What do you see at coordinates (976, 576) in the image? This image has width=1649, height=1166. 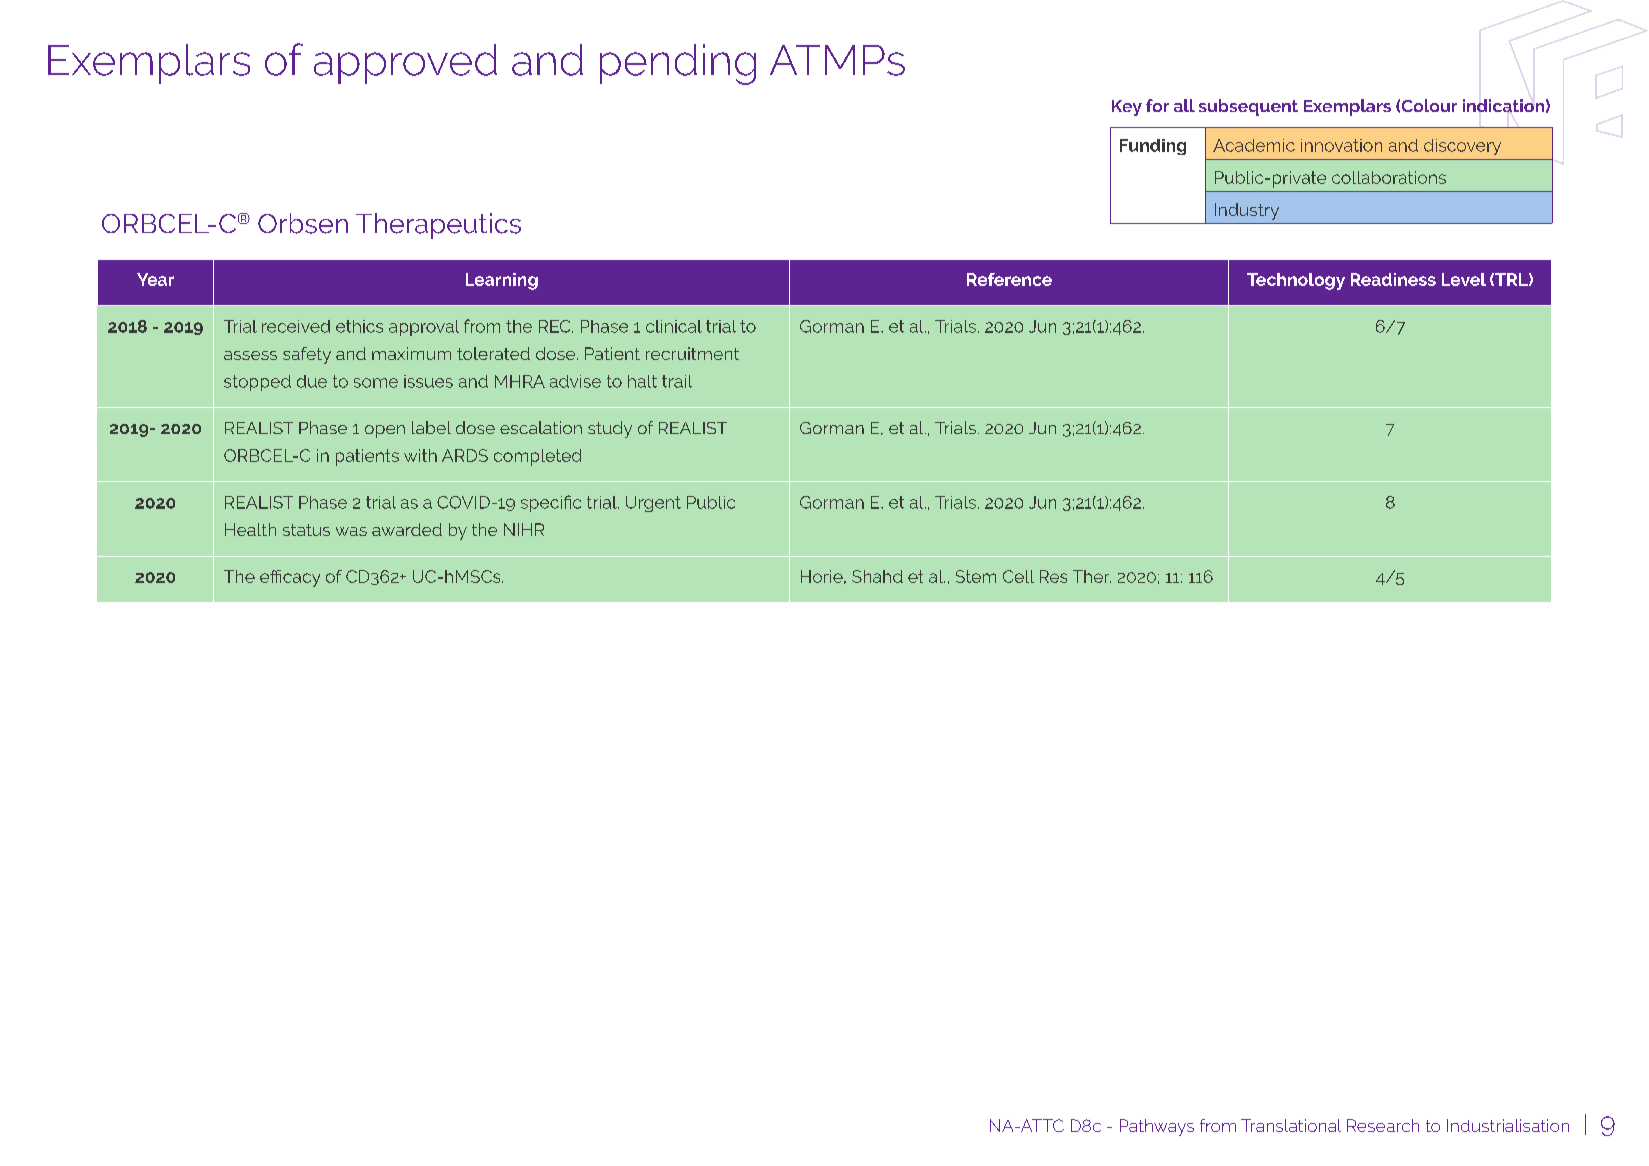 I see `Stem` at bounding box center [976, 576].
